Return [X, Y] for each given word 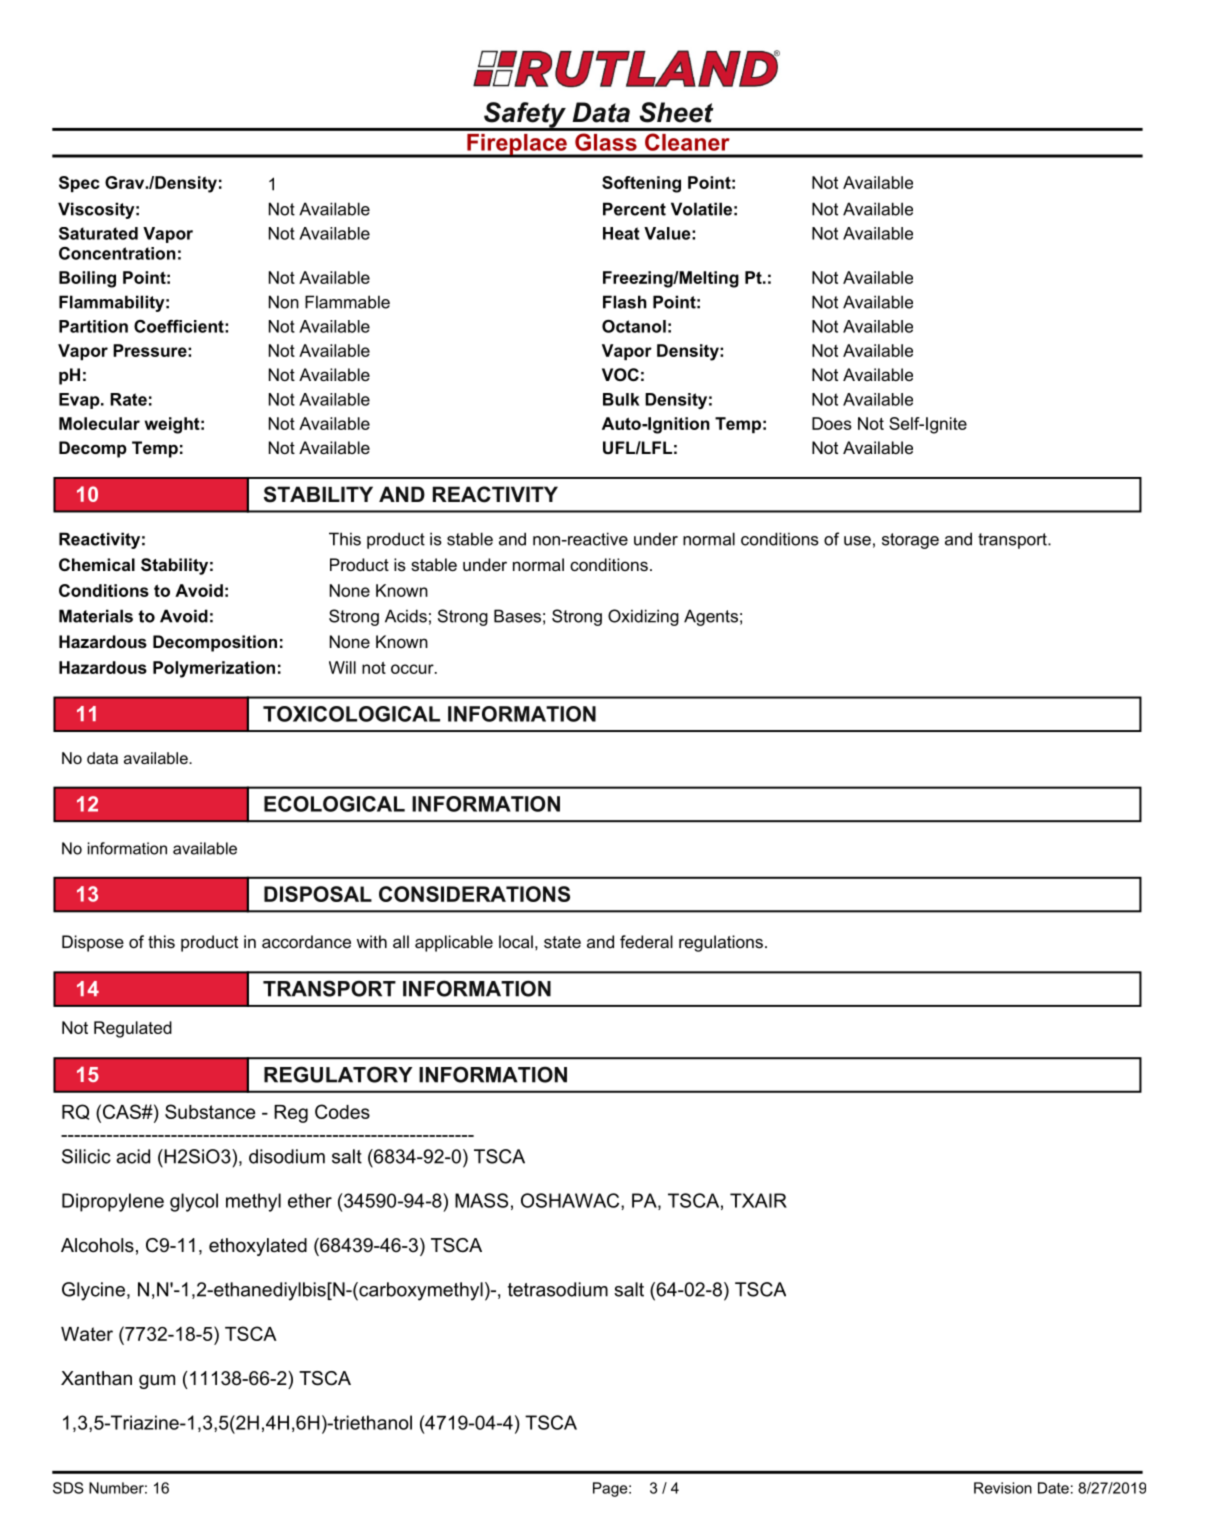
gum [157, 1381]
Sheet [676, 112]
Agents [711, 617]
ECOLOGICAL [334, 804]
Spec [79, 184]
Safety [525, 116]
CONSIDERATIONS [474, 894]
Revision [1003, 1488]
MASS [481, 1200]
